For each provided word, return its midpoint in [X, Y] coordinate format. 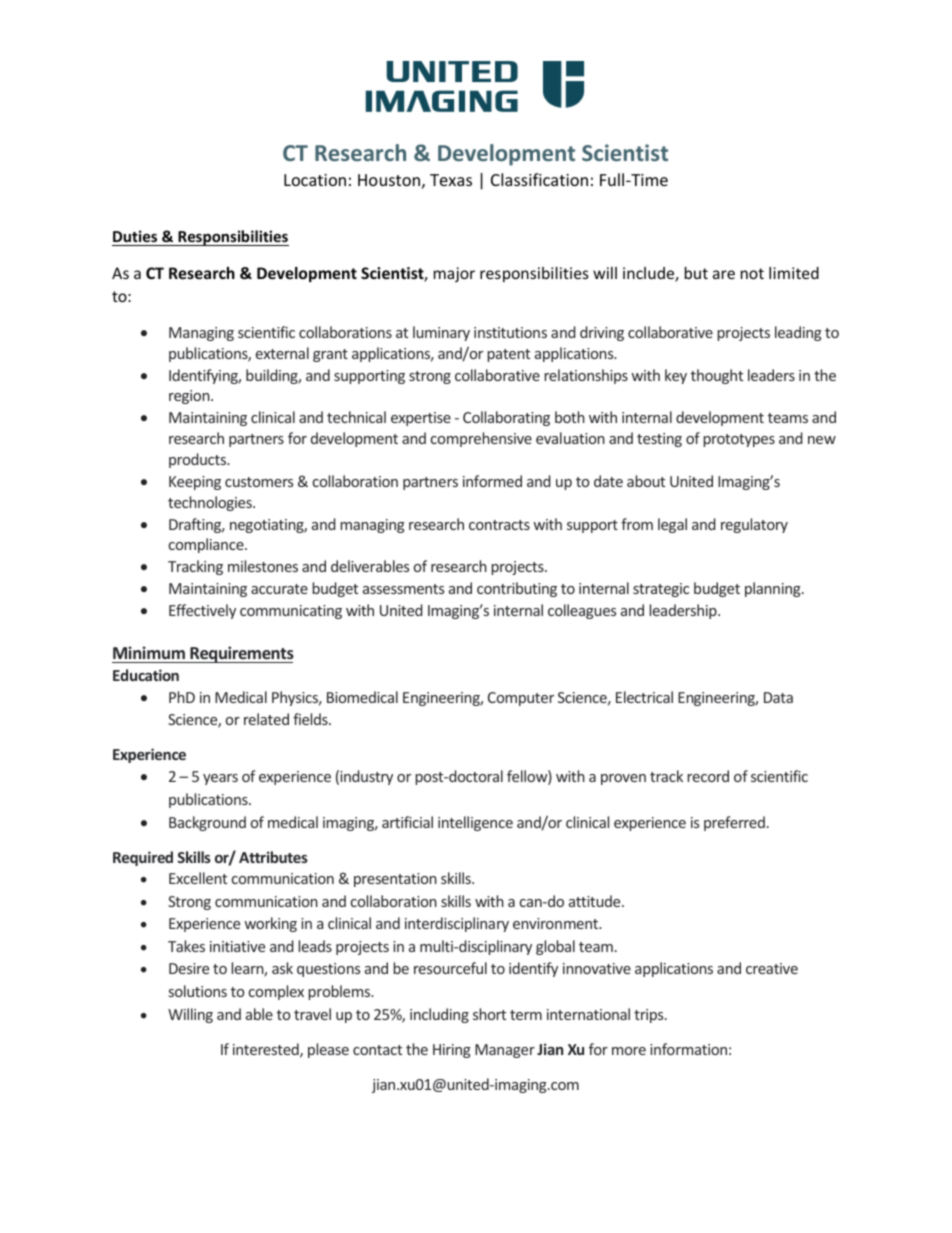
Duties [136, 238]
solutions [198, 991]
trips [650, 1016]
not [752, 273]
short [489, 1014]
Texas [451, 180]
